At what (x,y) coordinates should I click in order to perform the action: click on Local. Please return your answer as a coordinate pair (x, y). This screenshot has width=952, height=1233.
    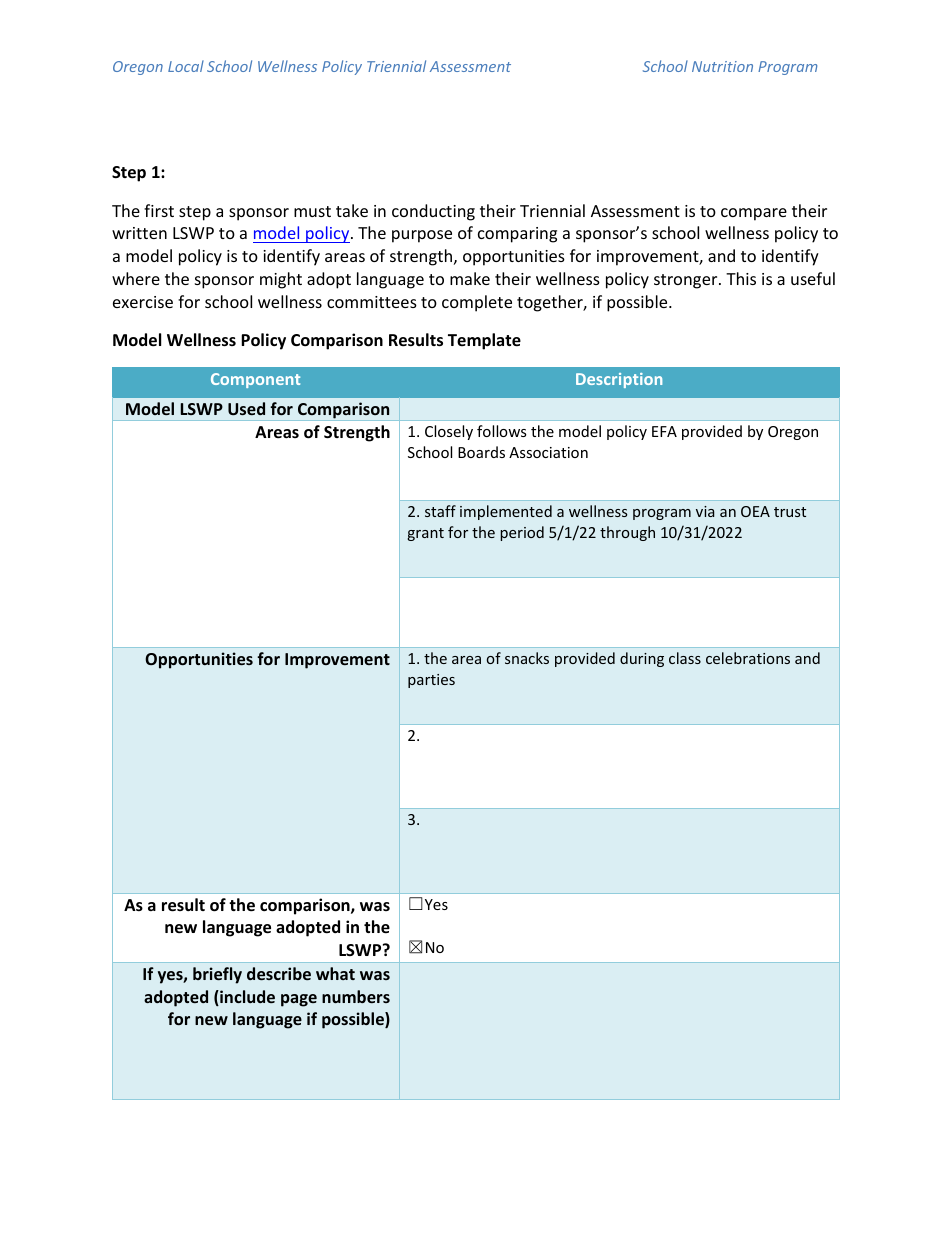
    Looking at the image, I should click on (186, 66).
